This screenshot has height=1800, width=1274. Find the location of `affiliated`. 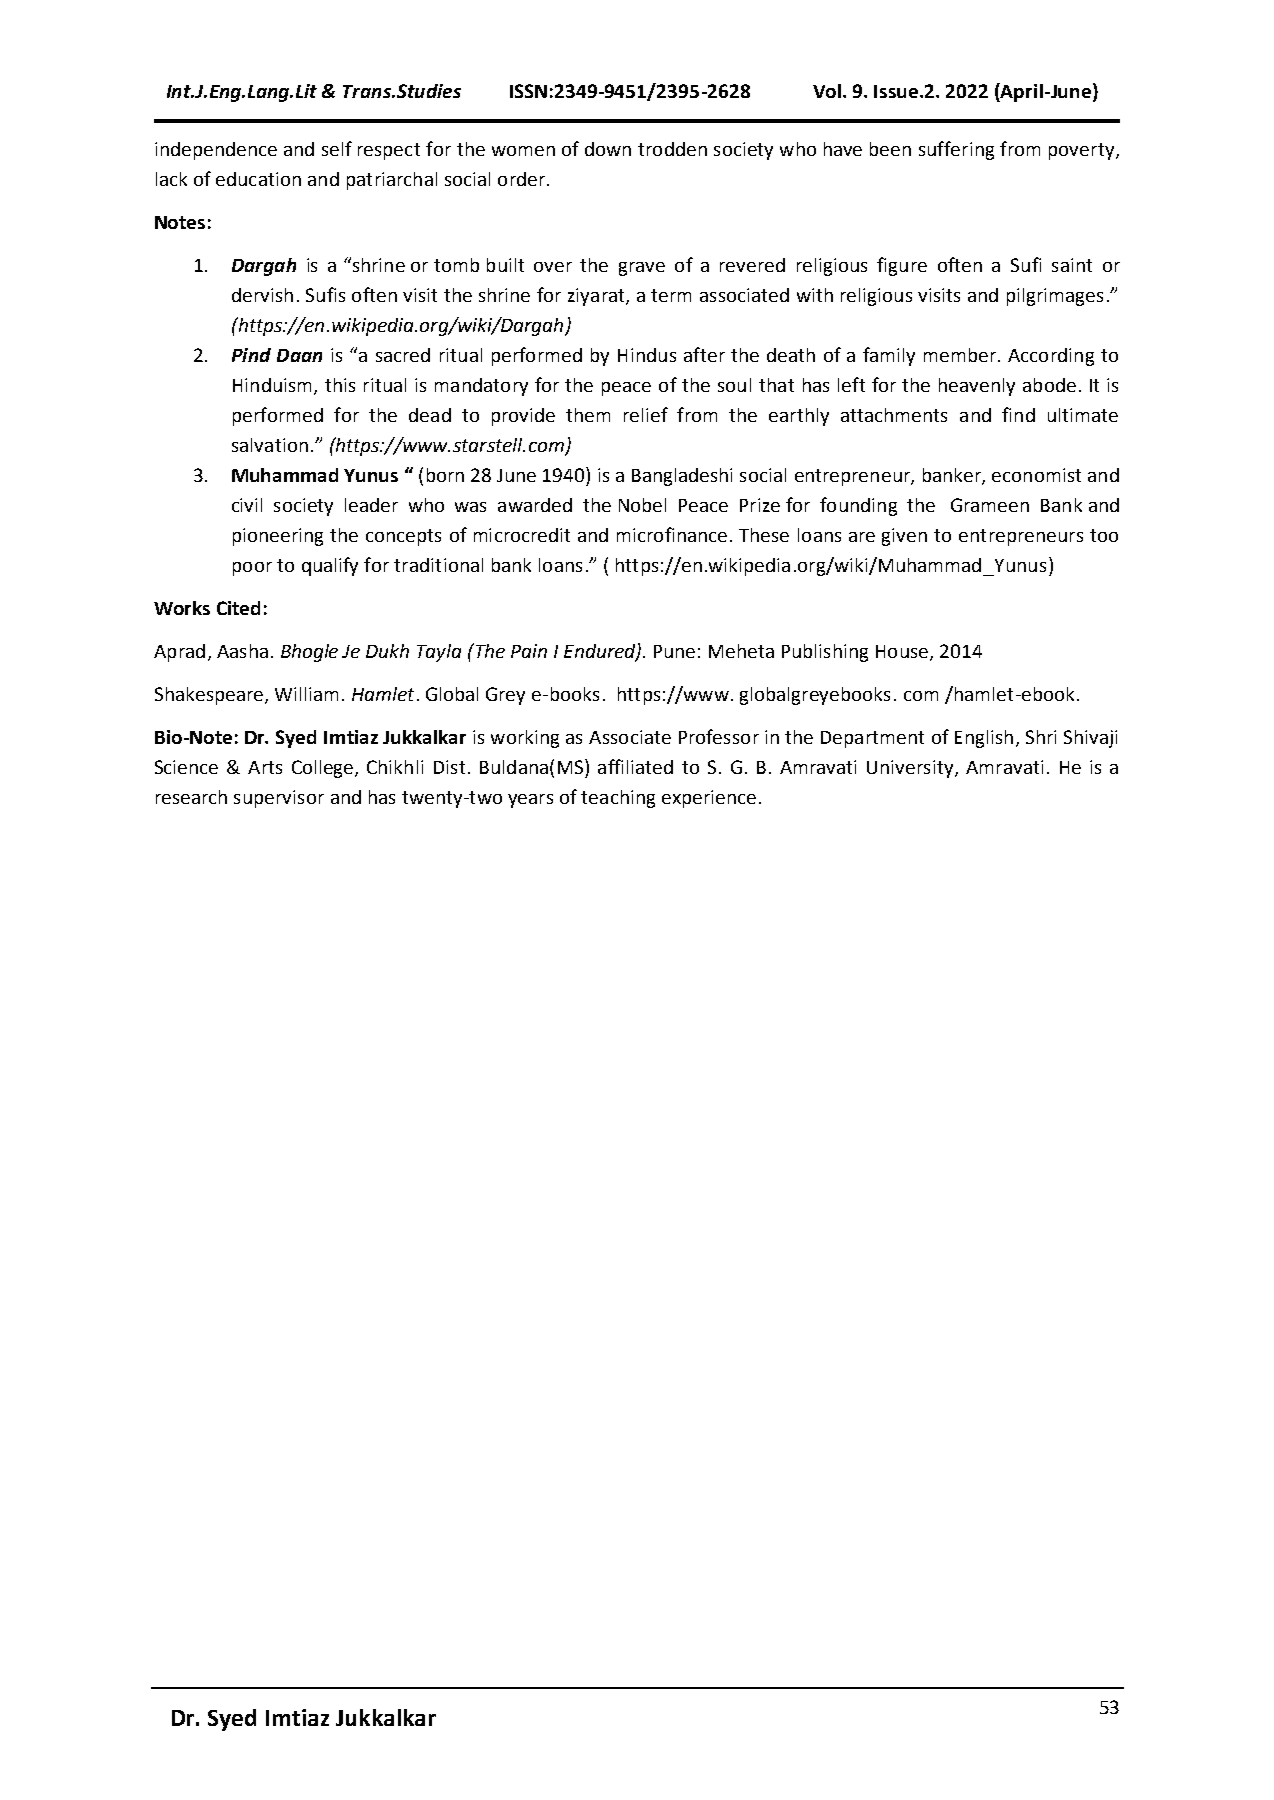

affiliated is located at coordinates (635, 766).
